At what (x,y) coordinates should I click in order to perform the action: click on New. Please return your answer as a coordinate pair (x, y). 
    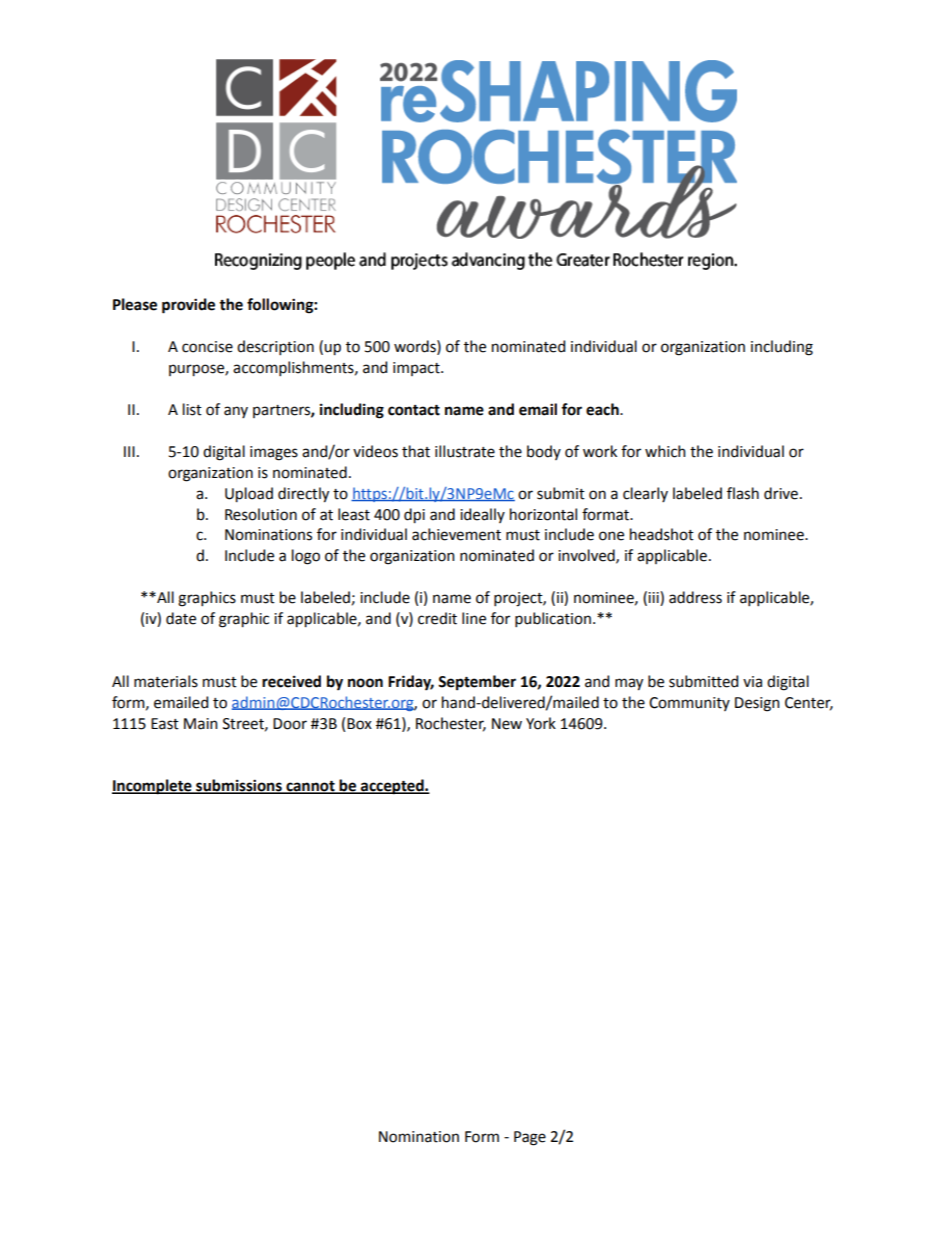
    Looking at the image, I should click on (507, 724).
